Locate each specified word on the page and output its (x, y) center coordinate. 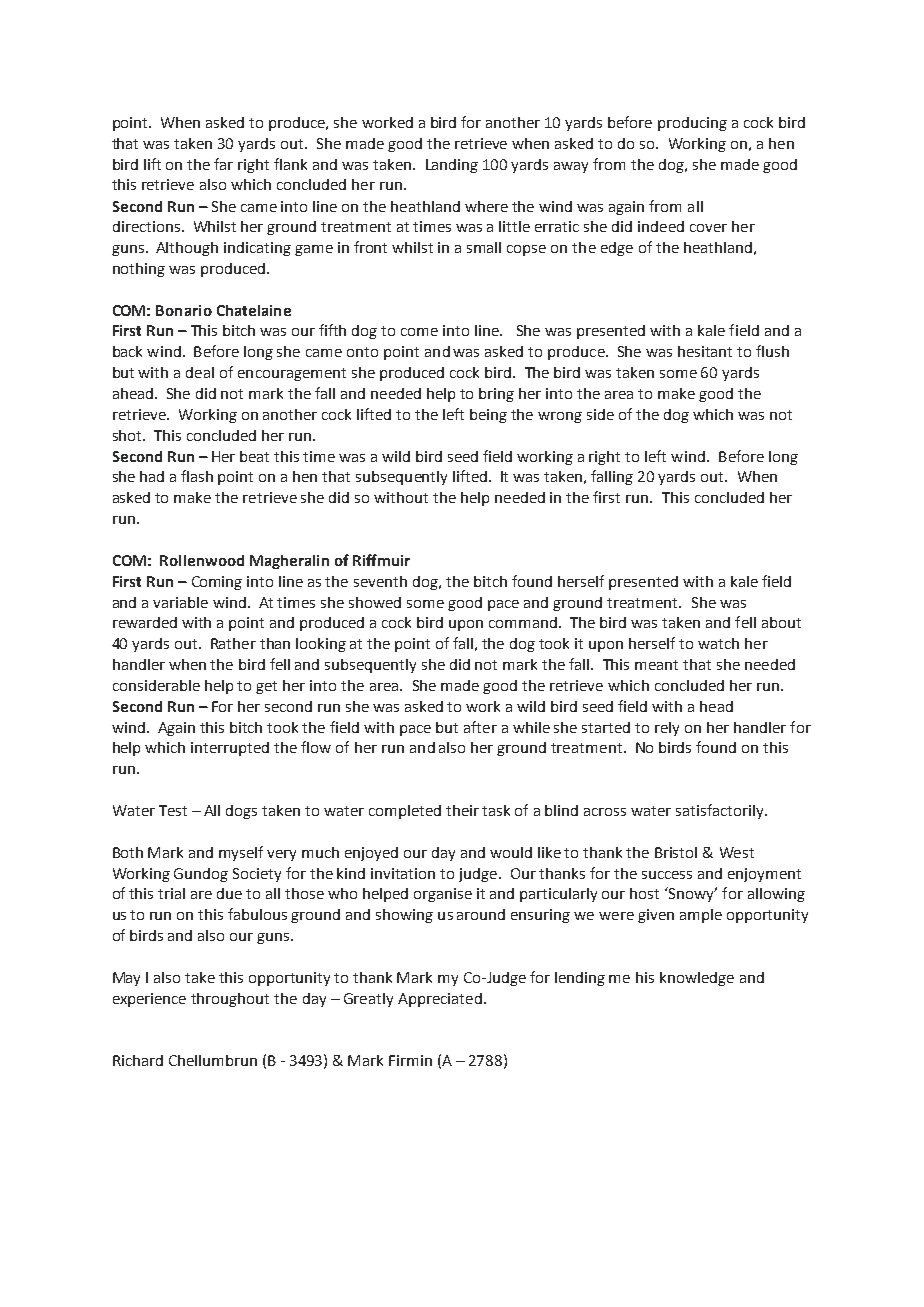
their (462, 810)
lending (580, 979)
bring (496, 395)
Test (173, 810)
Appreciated (440, 1000)
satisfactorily (721, 811)
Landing (452, 166)
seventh (380, 581)
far (223, 164)
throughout (230, 1000)
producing (692, 124)
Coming (217, 583)
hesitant (705, 351)
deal (200, 372)
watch (718, 643)
